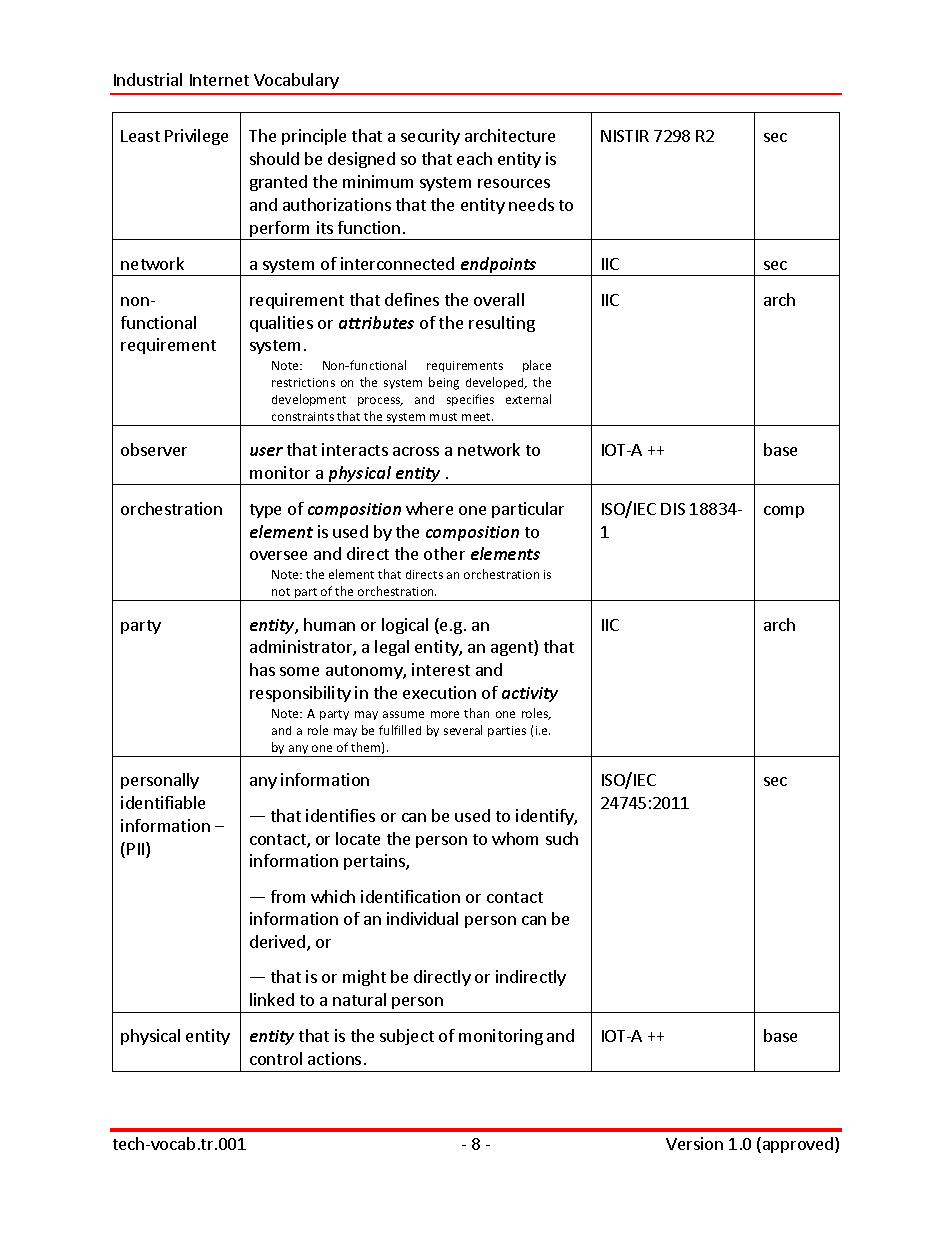 This screenshot has height=1233, width=952. I want to click on needs, so click(531, 204).
